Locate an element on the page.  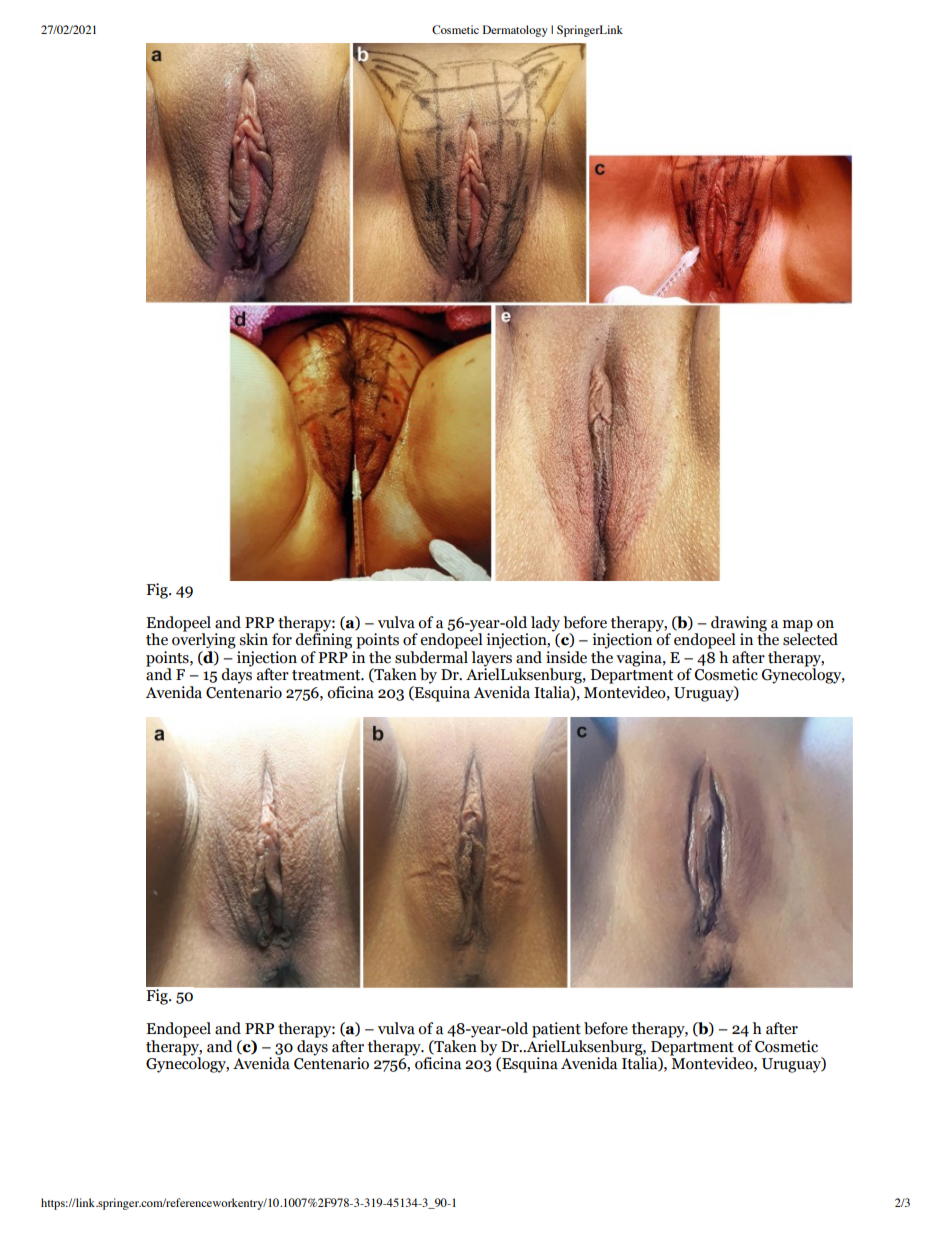
layers is located at coordinates (492, 658).
